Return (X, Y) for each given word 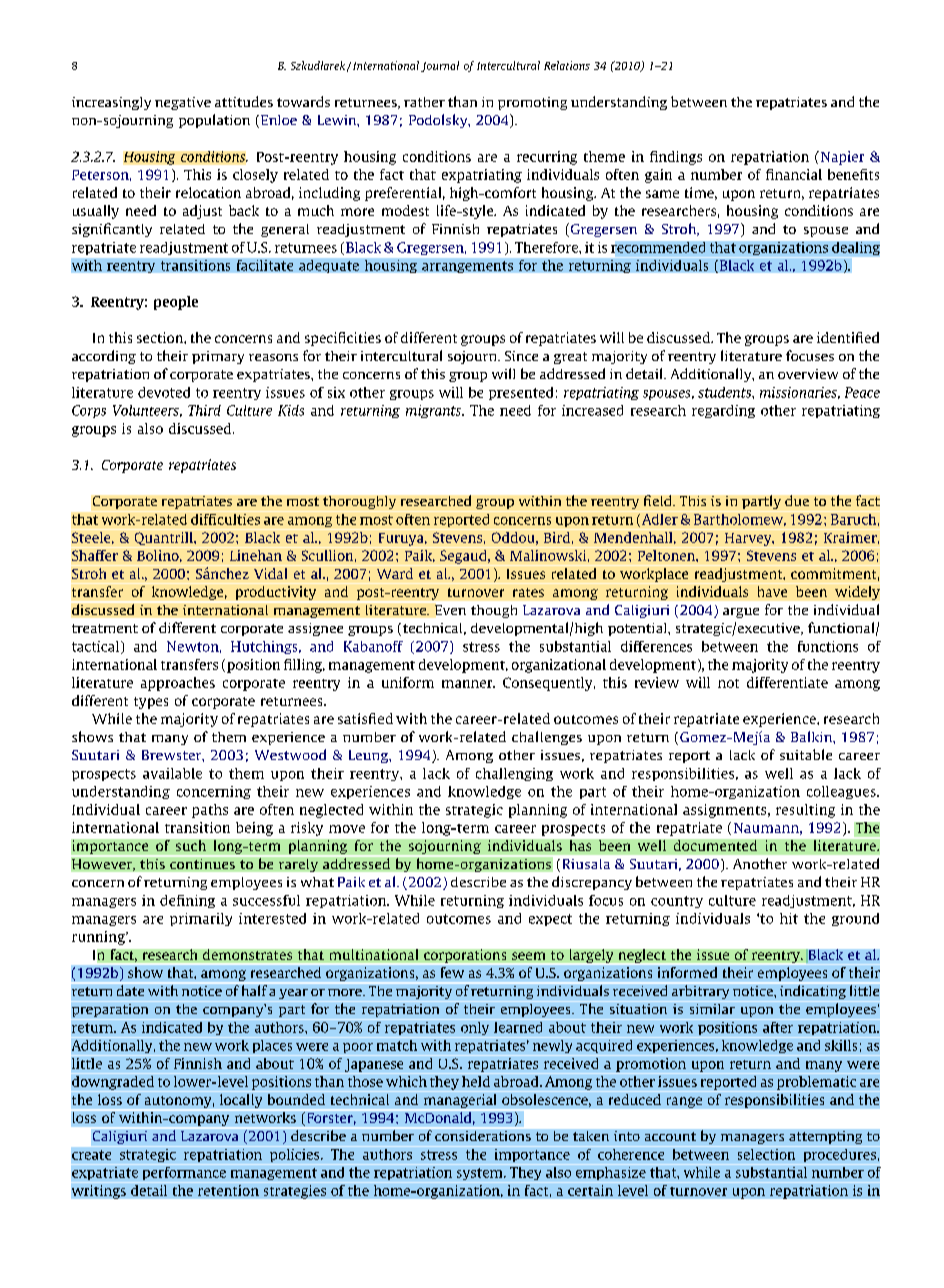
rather (424, 102)
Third (204, 410)
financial (794, 174)
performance (184, 1173)
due (797, 500)
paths (210, 811)
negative (183, 103)
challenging (514, 774)
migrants (434, 411)
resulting (805, 811)
